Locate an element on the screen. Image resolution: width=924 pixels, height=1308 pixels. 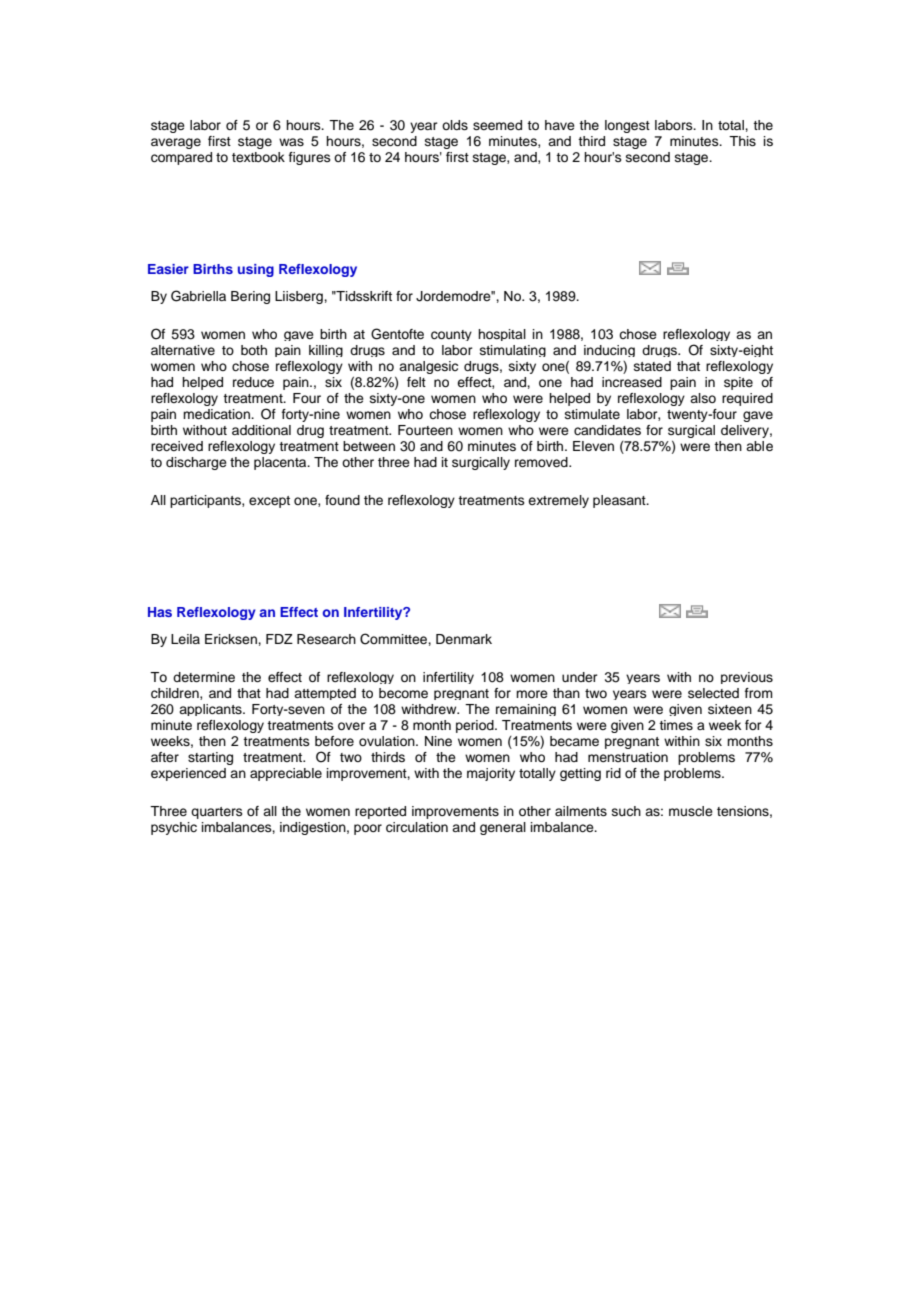
quarters is located at coordinates (217, 813).
